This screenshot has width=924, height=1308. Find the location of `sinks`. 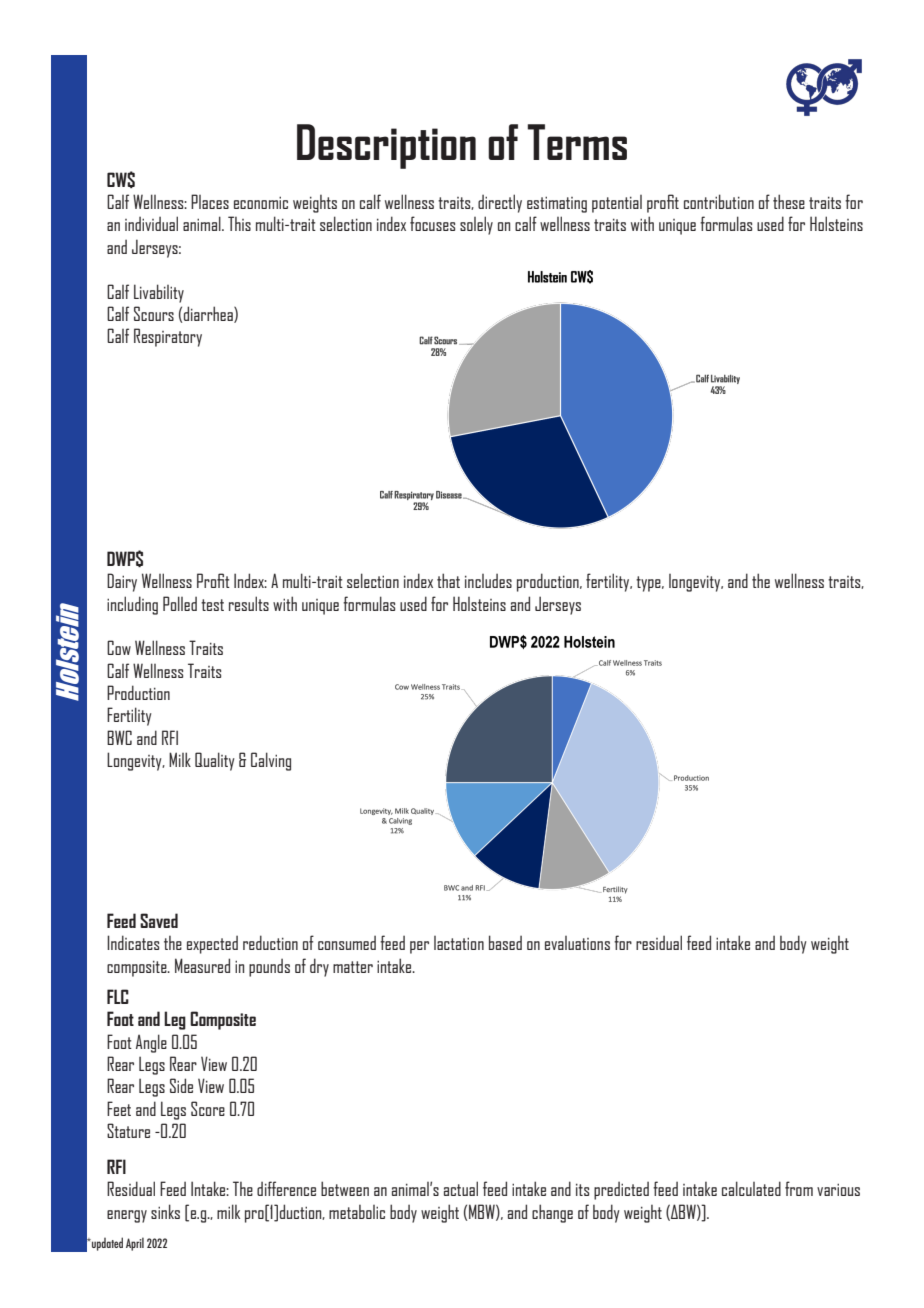

sinks is located at coordinates (165, 1211).
